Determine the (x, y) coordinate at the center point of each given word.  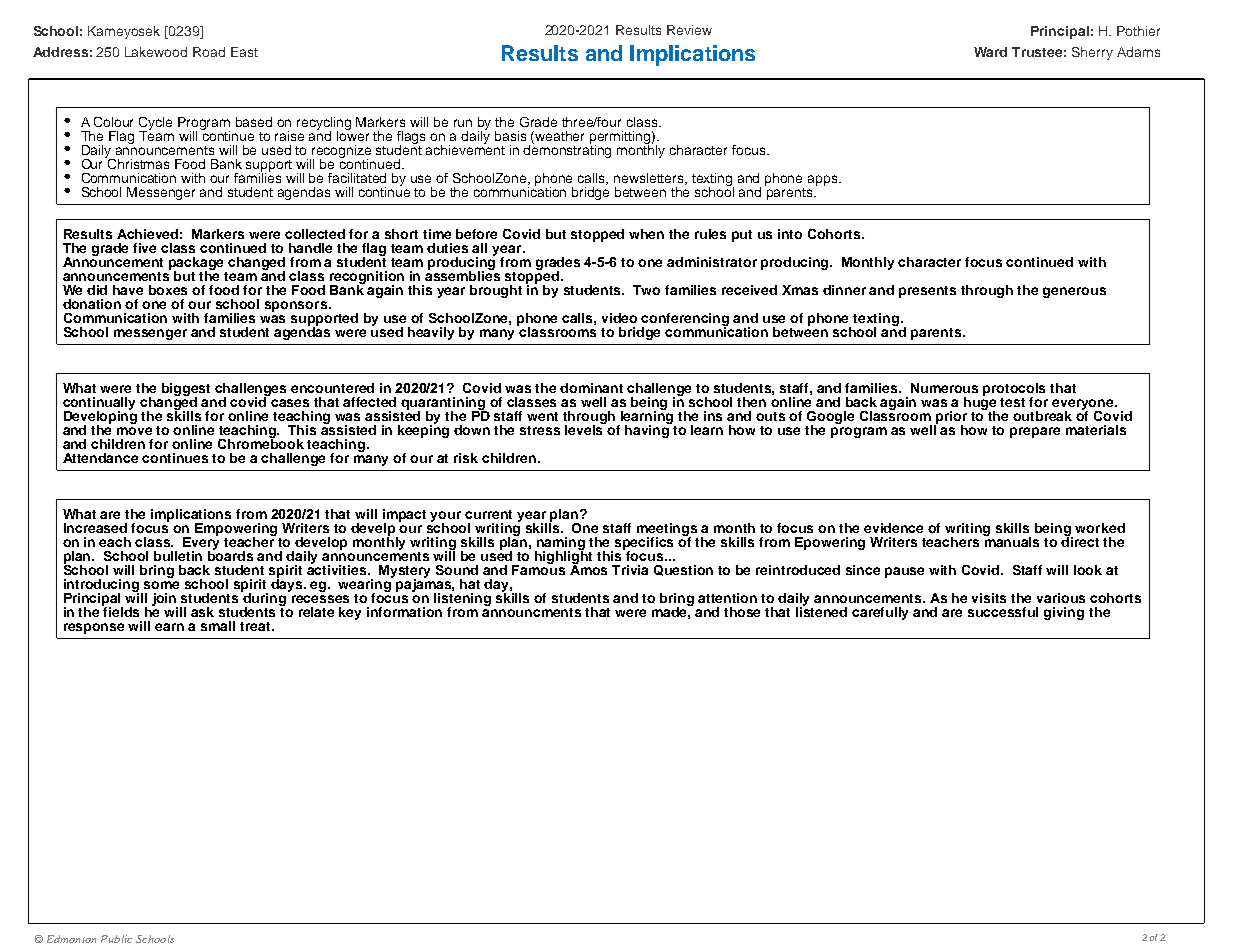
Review (689, 30)
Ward (990, 52)
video (619, 318)
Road (209, 52)
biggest (186, 391)
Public (116, 939)
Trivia (630, 570)
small (218, 626)
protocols (1014, 391)
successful (1003, 612)
